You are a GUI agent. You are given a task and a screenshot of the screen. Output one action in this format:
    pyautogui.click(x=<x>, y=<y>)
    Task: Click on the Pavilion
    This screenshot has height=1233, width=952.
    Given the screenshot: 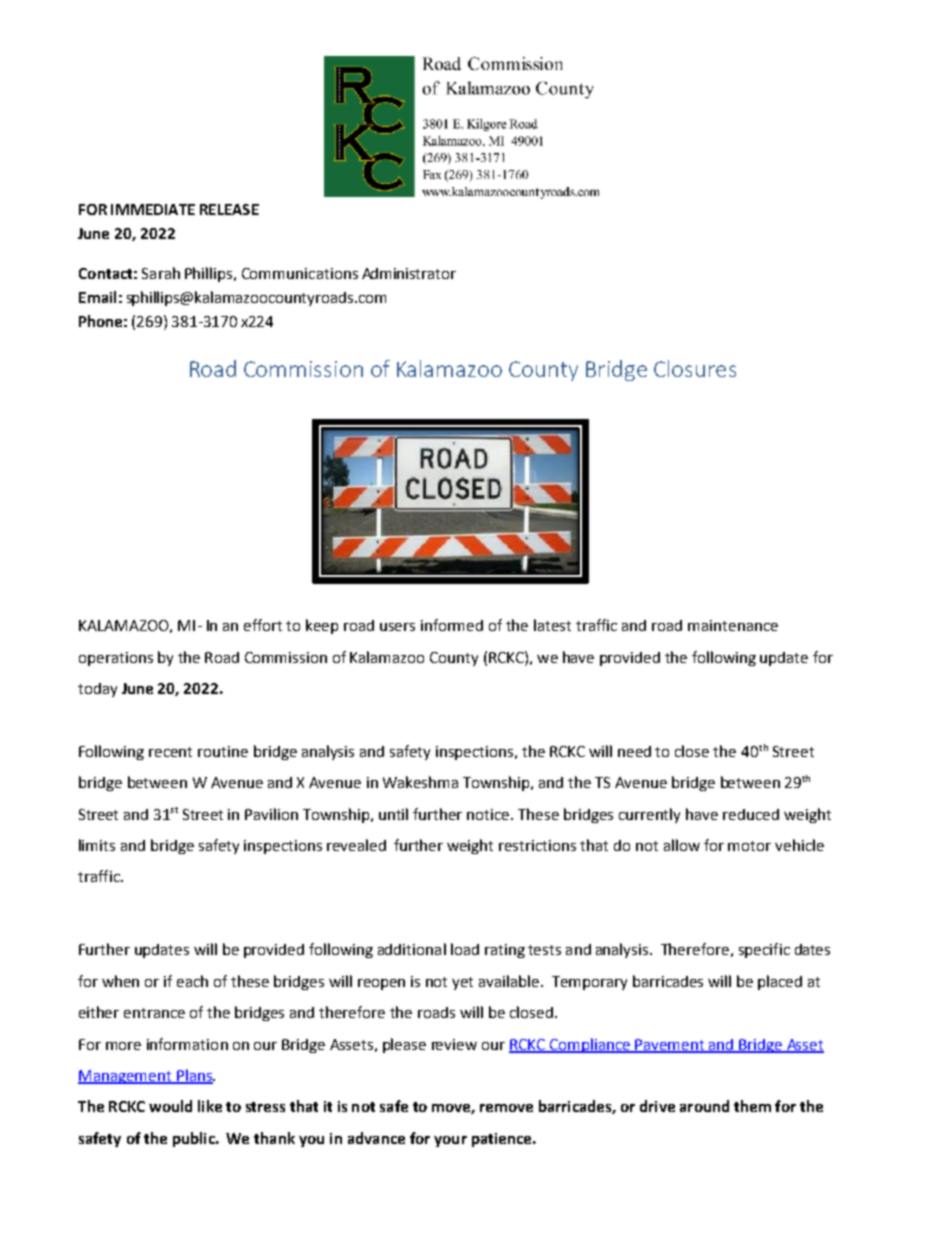 What is the action you would take?
    pyautogui.click(x=271, y=814)
